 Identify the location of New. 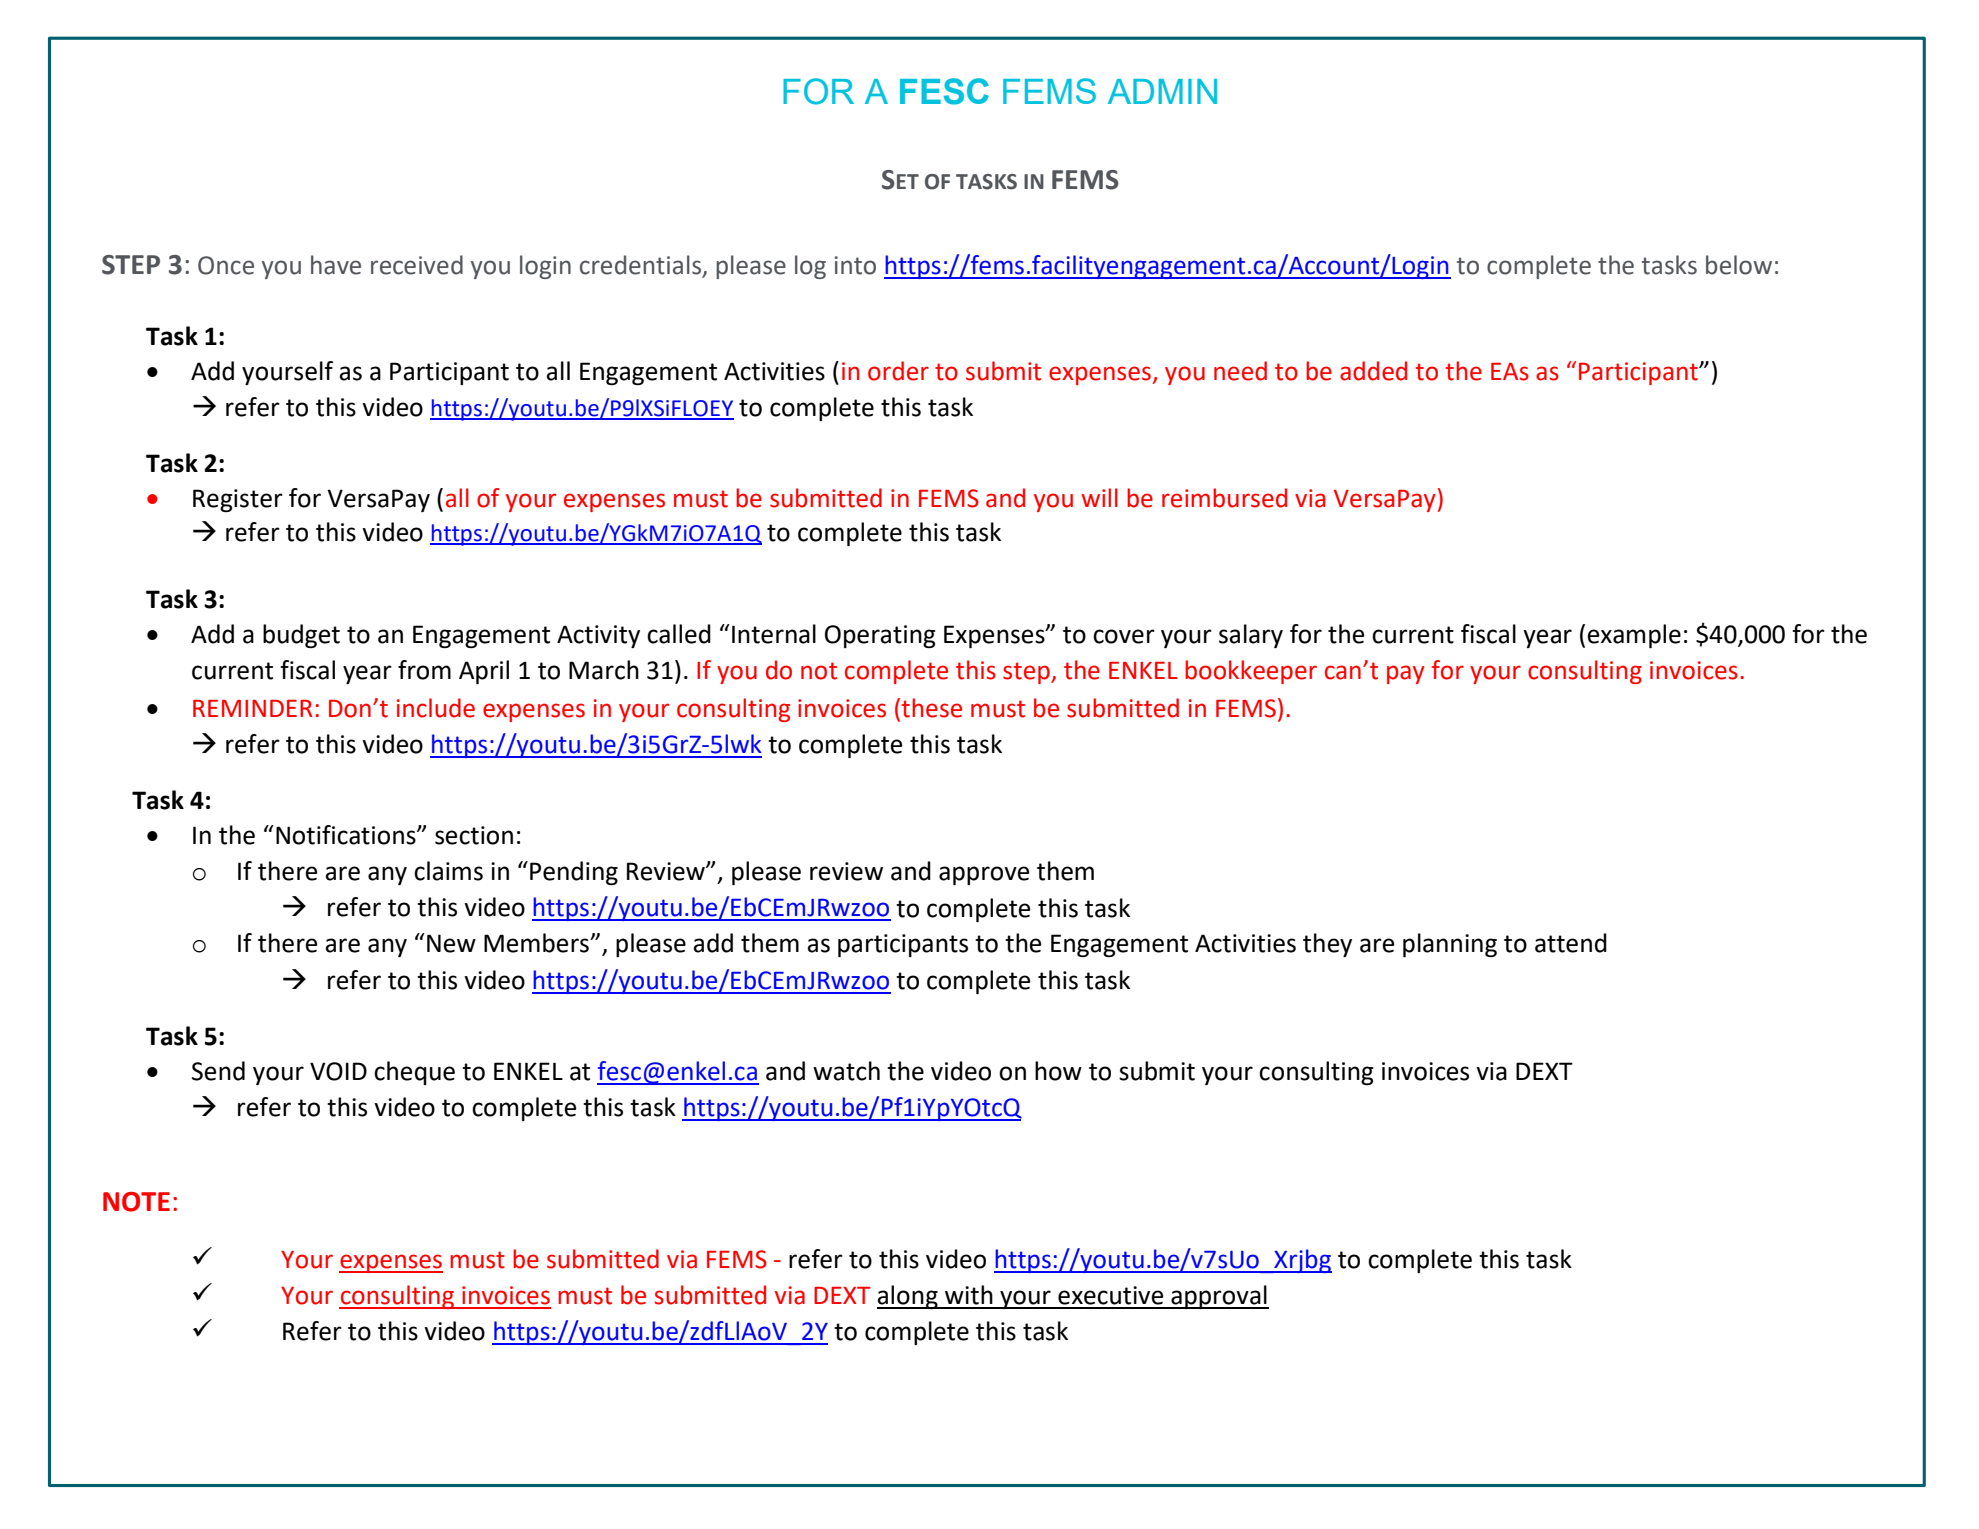
(451, 943).
